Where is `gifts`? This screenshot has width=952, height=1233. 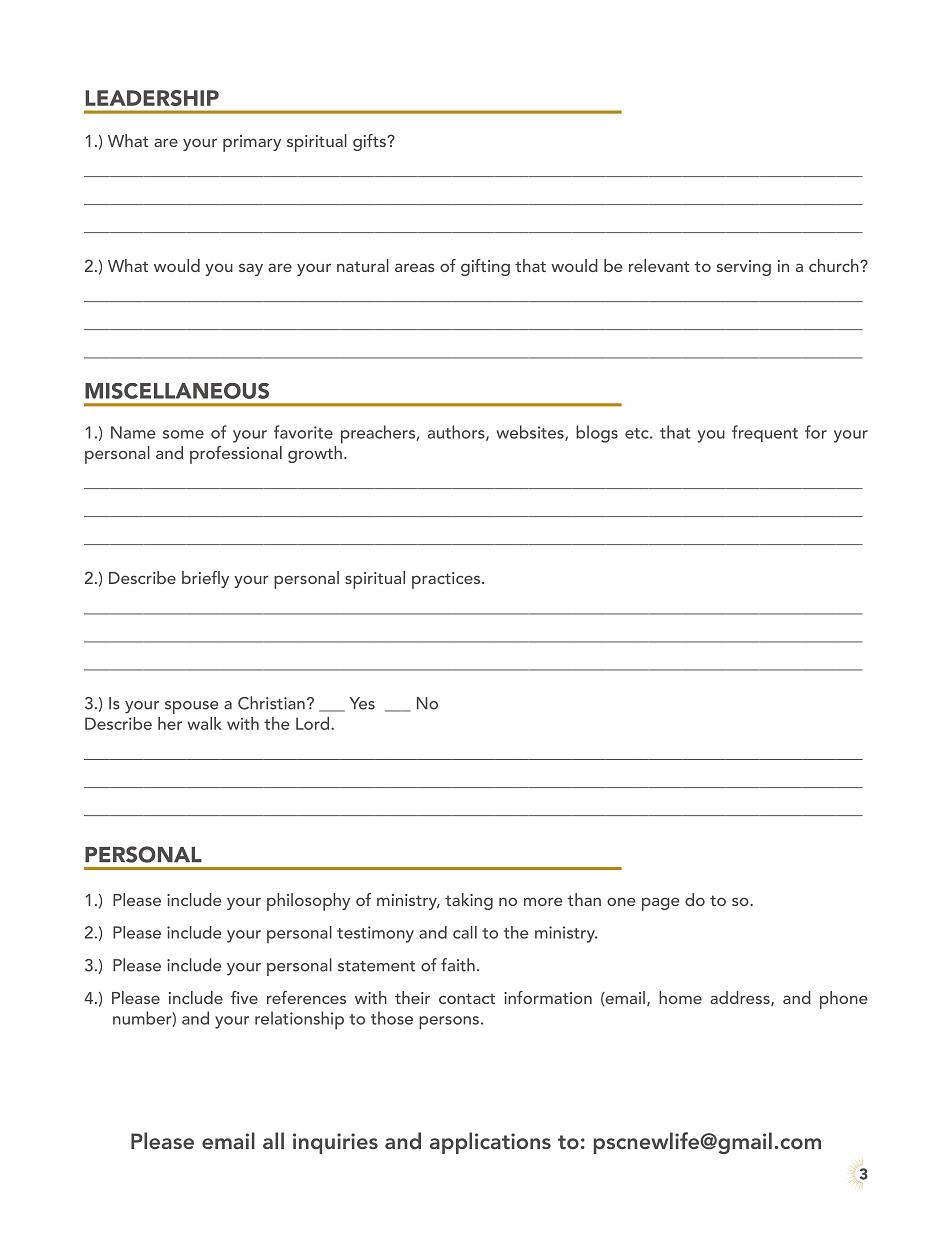
gifts is located at coordinates (370, 142).
